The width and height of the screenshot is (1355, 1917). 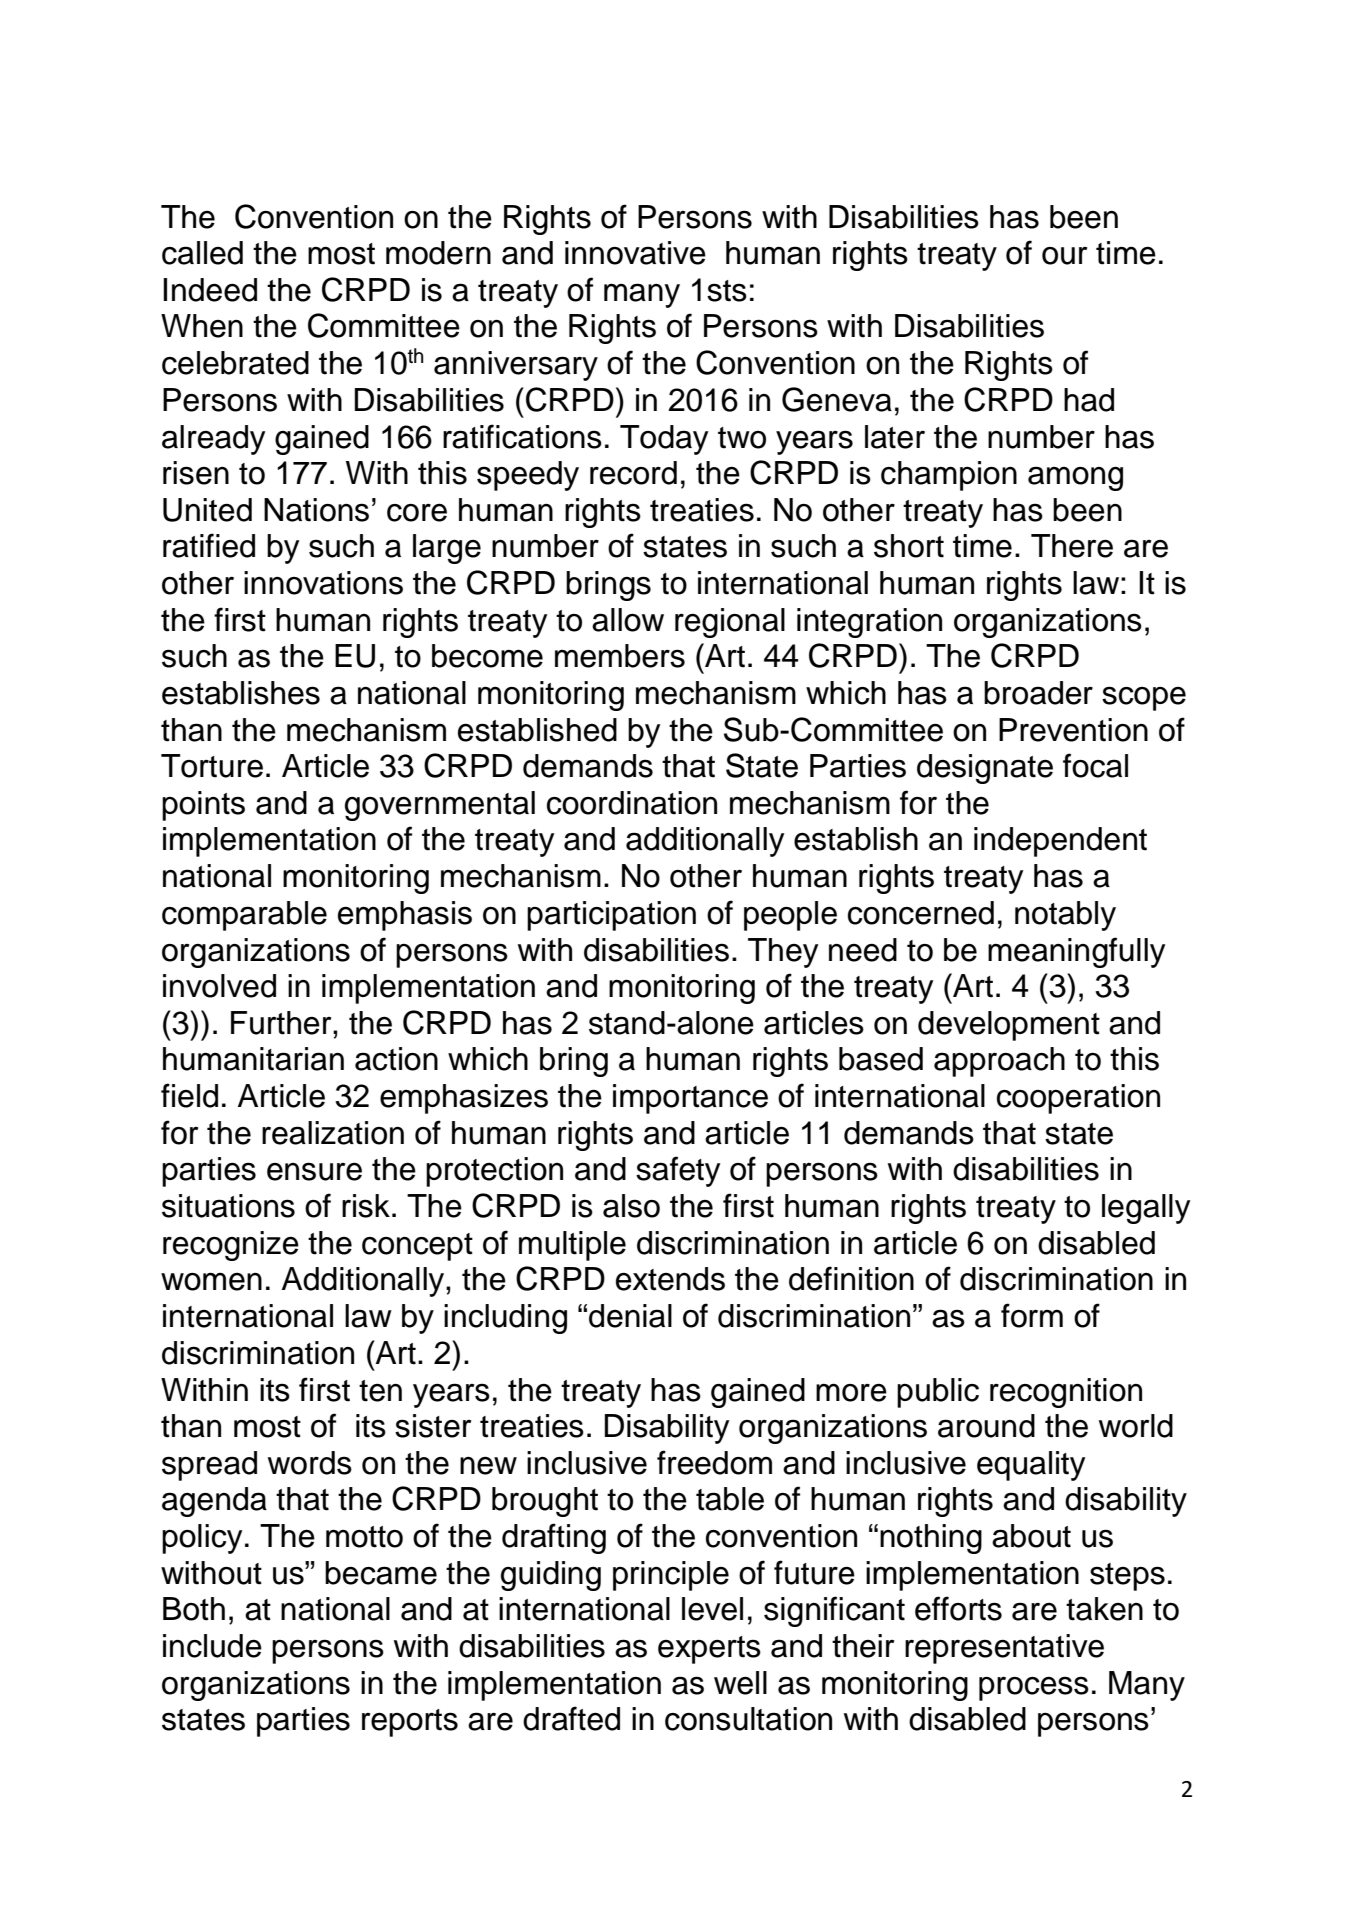 I want to click on innovative, so click(x=635, y=253).
